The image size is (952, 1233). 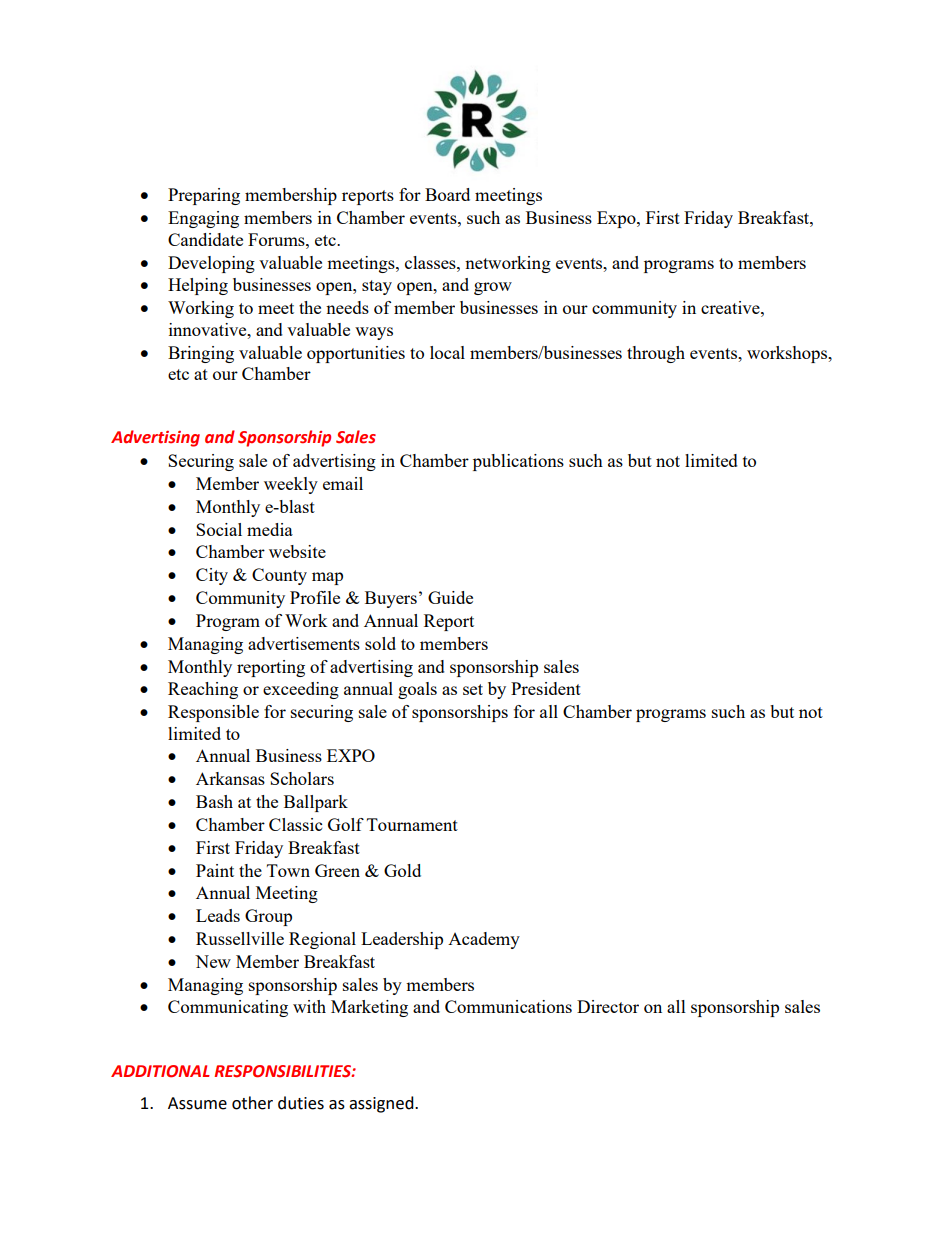 I want to click on grow, so click(x=493, y=288).
